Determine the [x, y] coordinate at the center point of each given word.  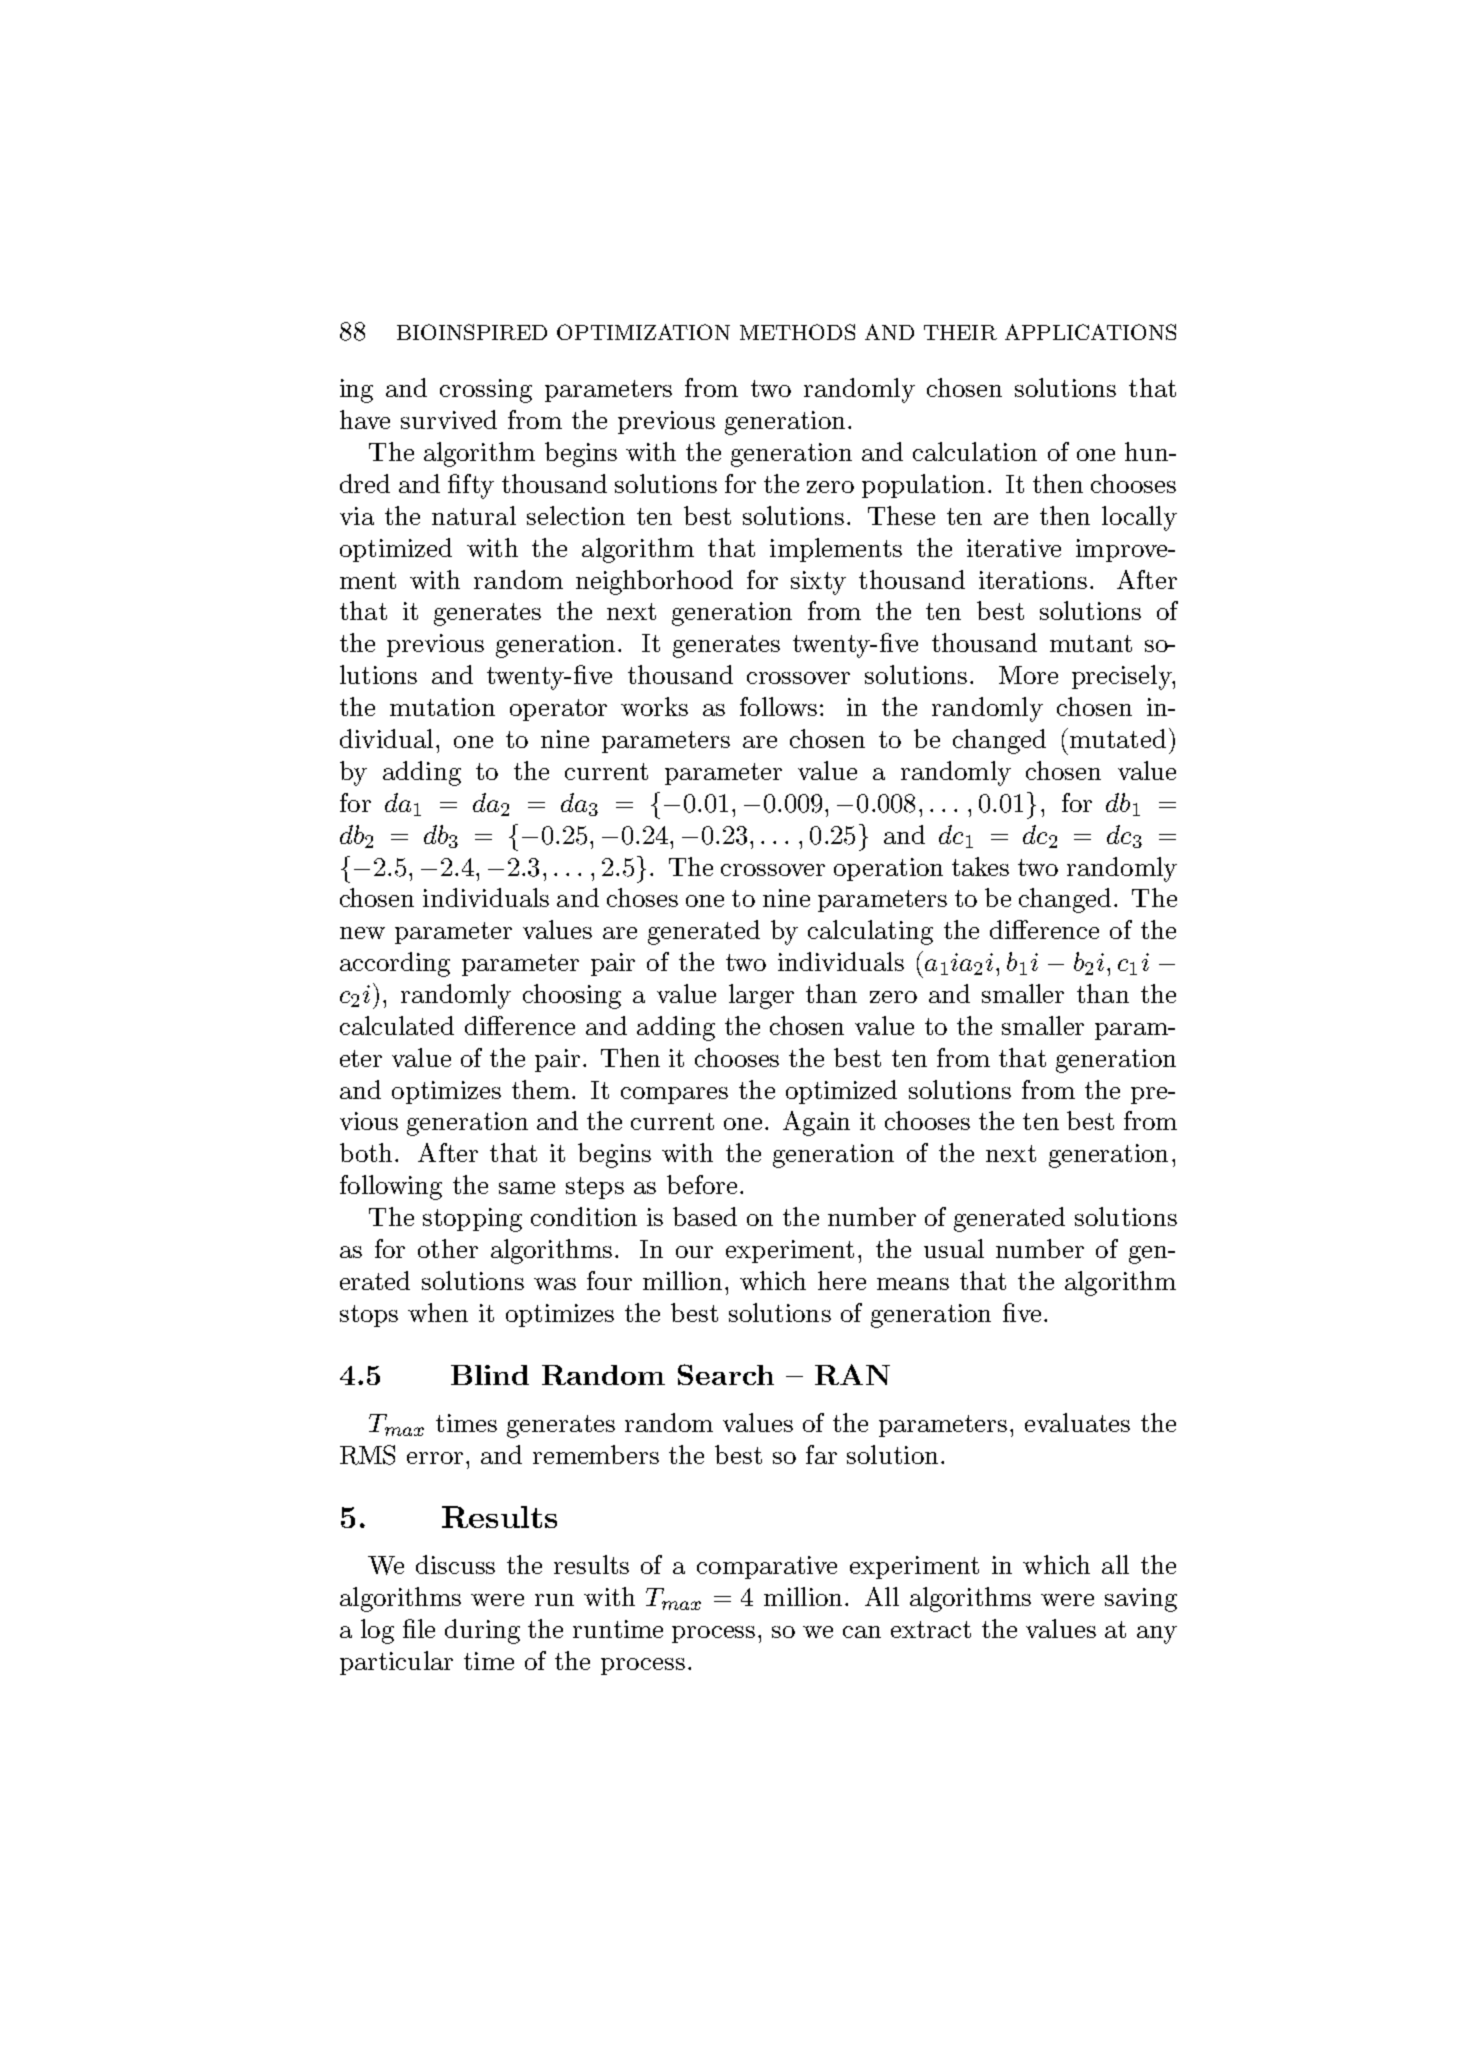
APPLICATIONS [1090, 332]
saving [1141, 1600]
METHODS [797, 332]
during [482, 1631]
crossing [486, 391]
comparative [767, 1567]
